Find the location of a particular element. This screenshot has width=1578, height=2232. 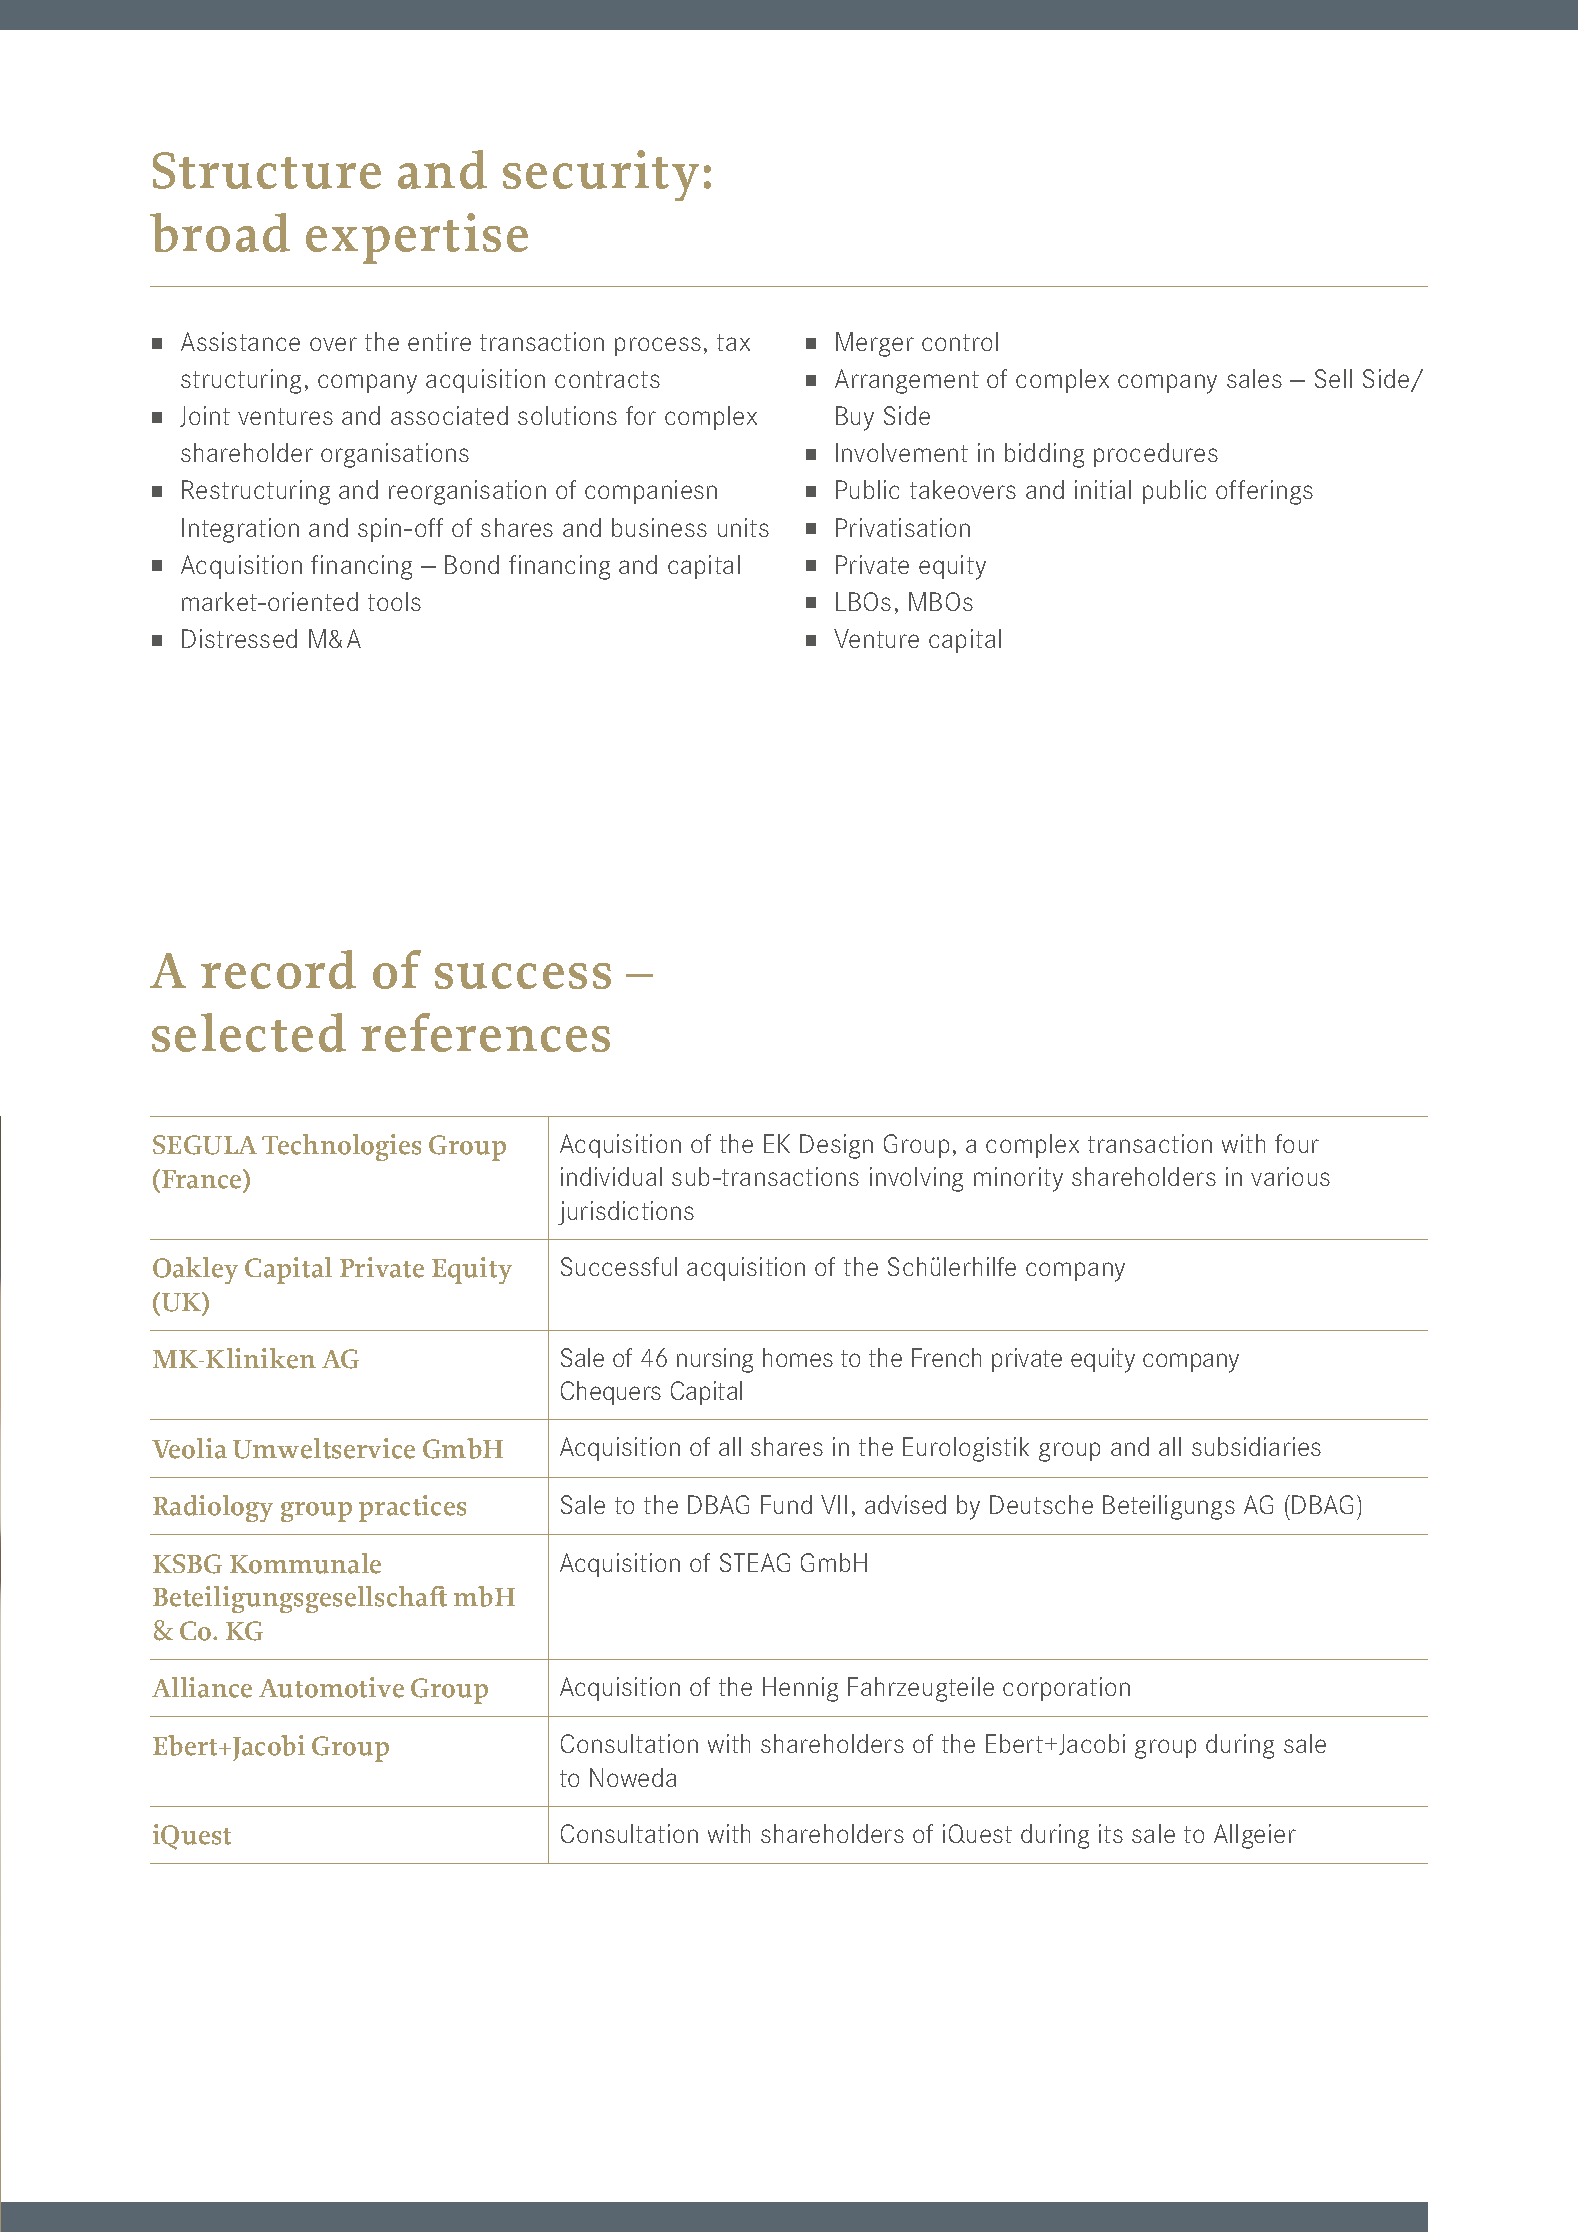

Hennig is located at coordinates (800, 1689).
